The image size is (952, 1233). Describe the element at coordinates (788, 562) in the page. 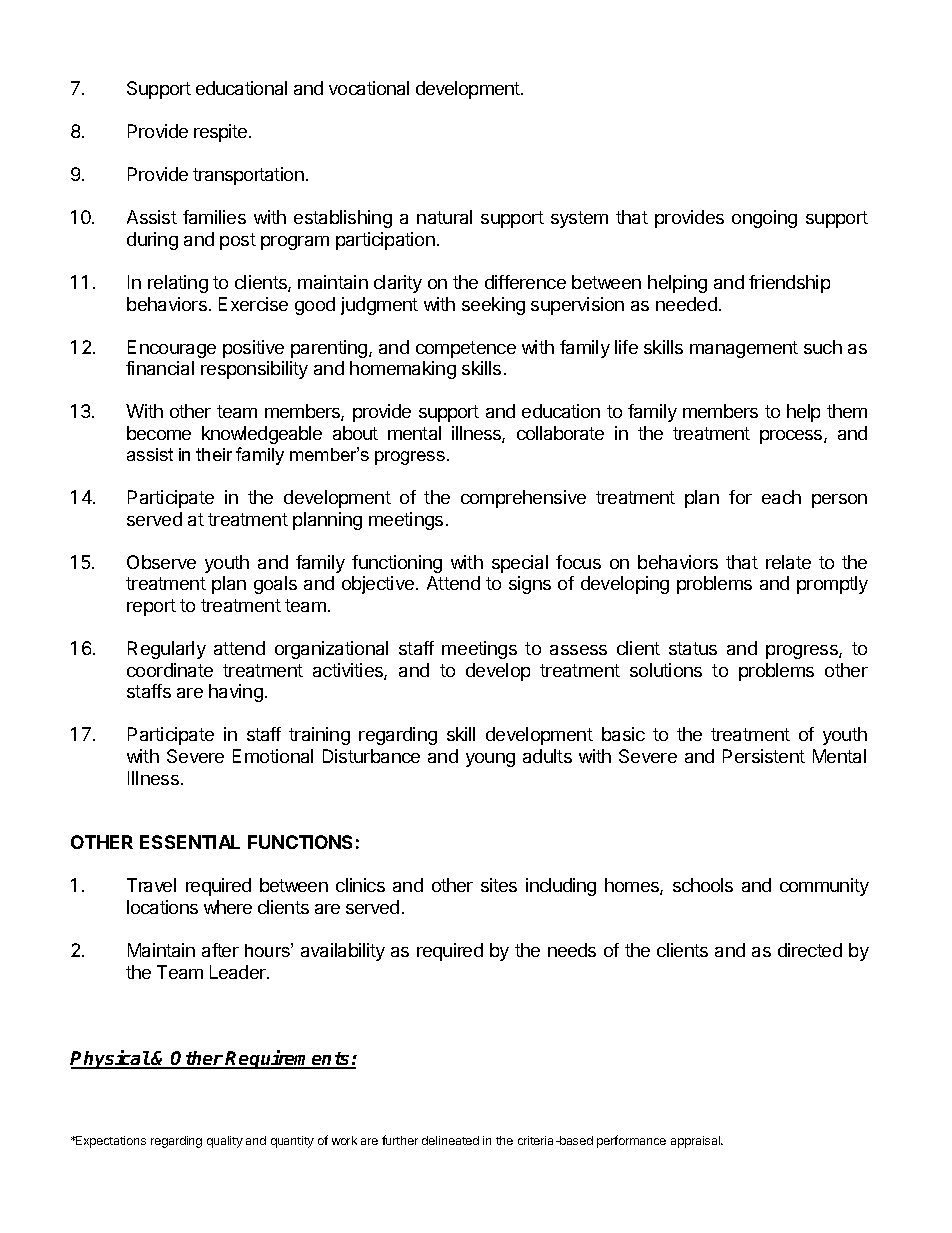

I see `relate` at that location.
